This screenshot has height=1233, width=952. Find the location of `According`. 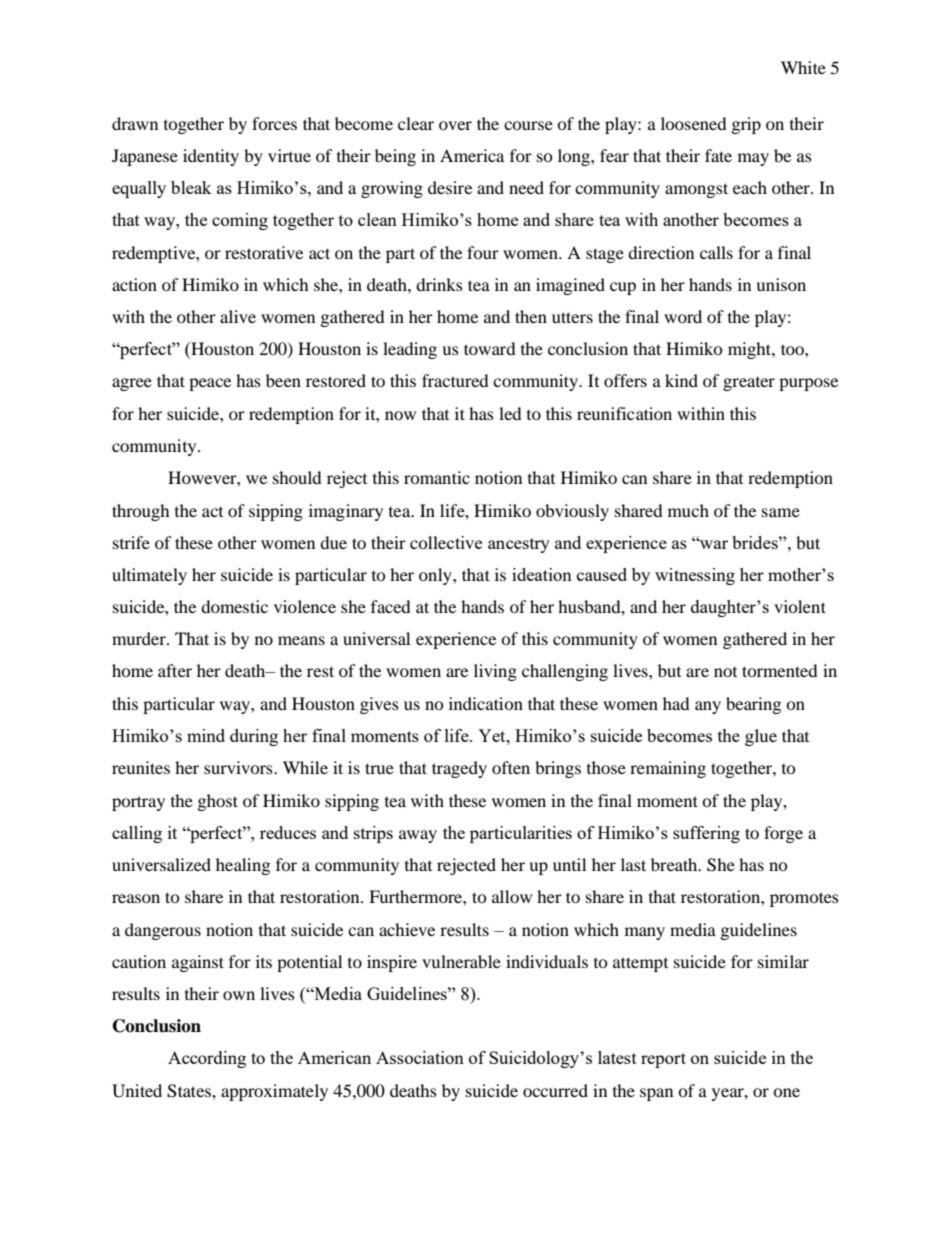

According is located at coordinates (207, 1059).
